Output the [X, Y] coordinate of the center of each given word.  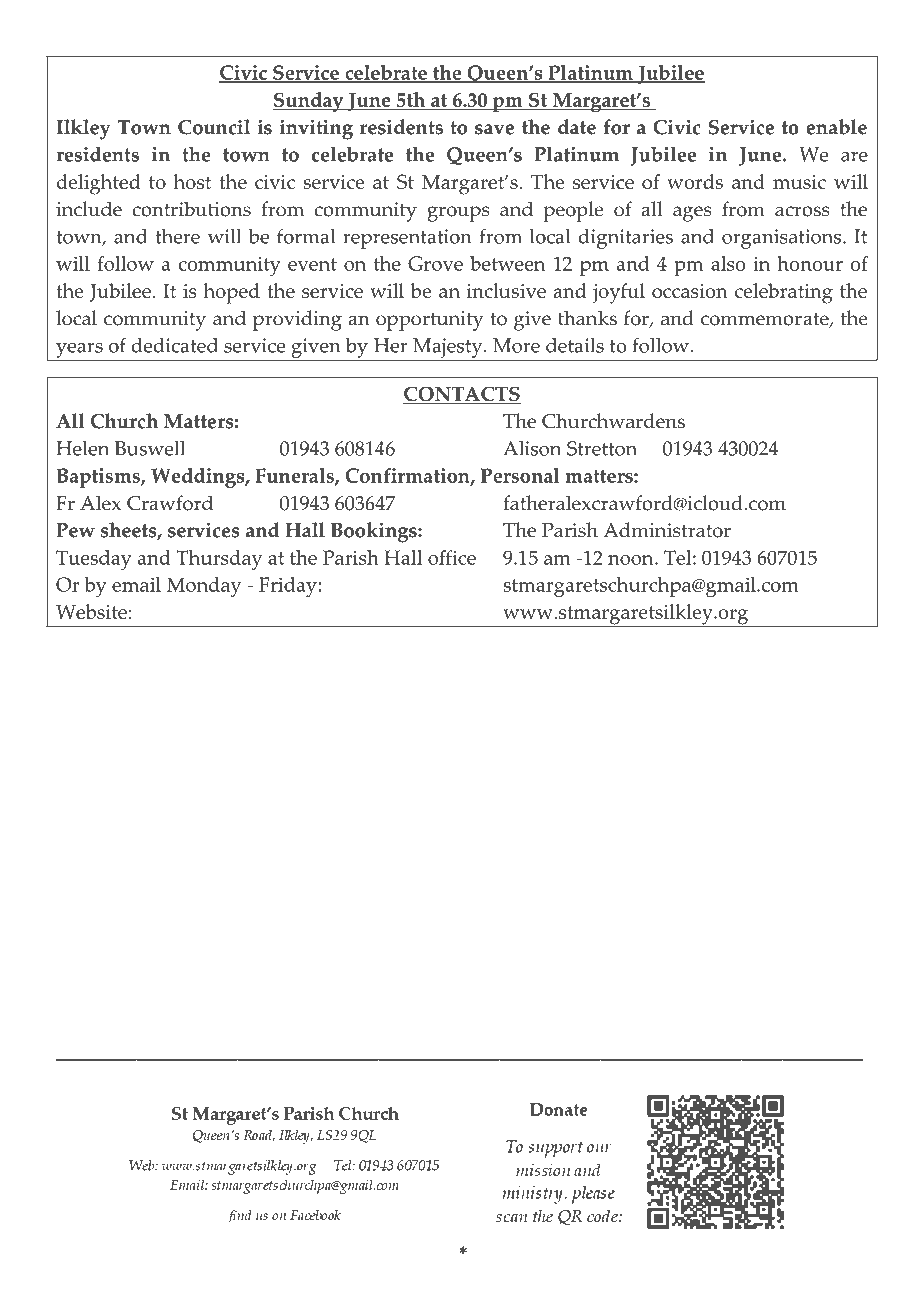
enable [836, 127]
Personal [520, 475]
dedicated [175, 345]
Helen [82, 448]
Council [214, 127]
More [516, 345]
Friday [288, 587]
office [452, 557]
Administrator [667, 530]
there [177, 236]
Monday [204, 587]
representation [407, 239]
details [575, 345]
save [494, 129]
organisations [783, 239]
